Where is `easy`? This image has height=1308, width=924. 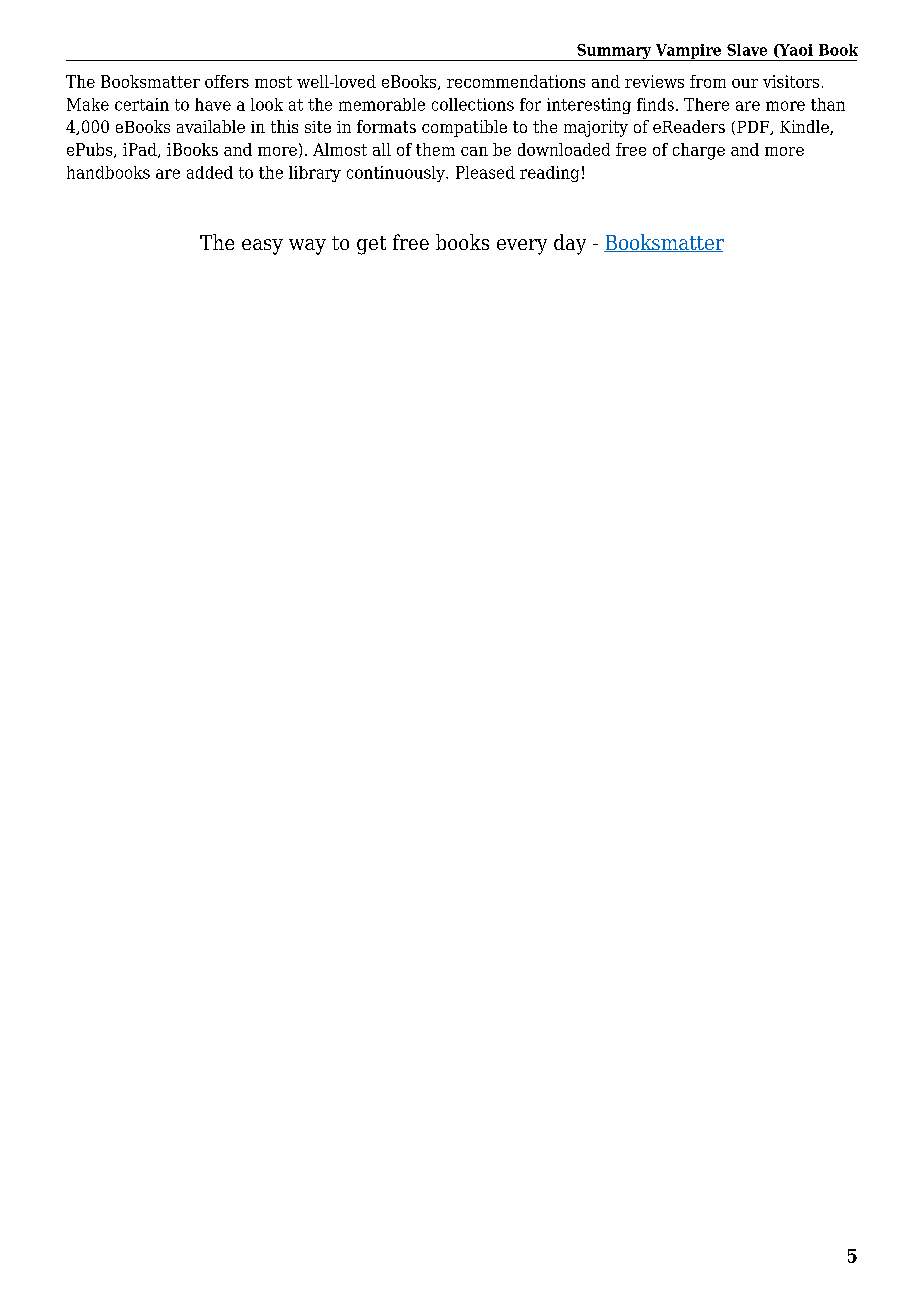 easy is located at coordinates (262, 247).
